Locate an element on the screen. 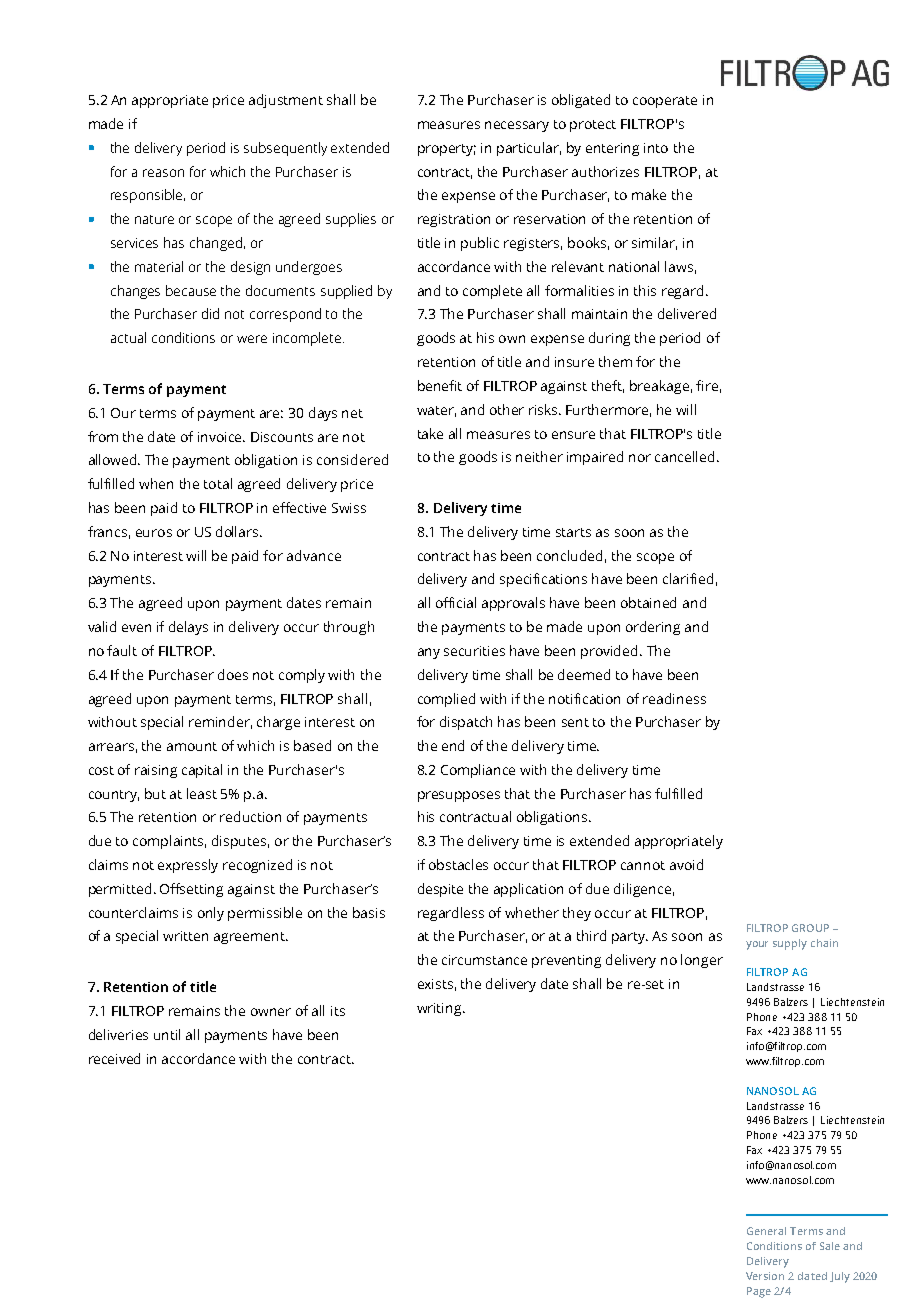 The height and width of the screenshot is (1308, 924). does is located at coordinates (233, 674).
